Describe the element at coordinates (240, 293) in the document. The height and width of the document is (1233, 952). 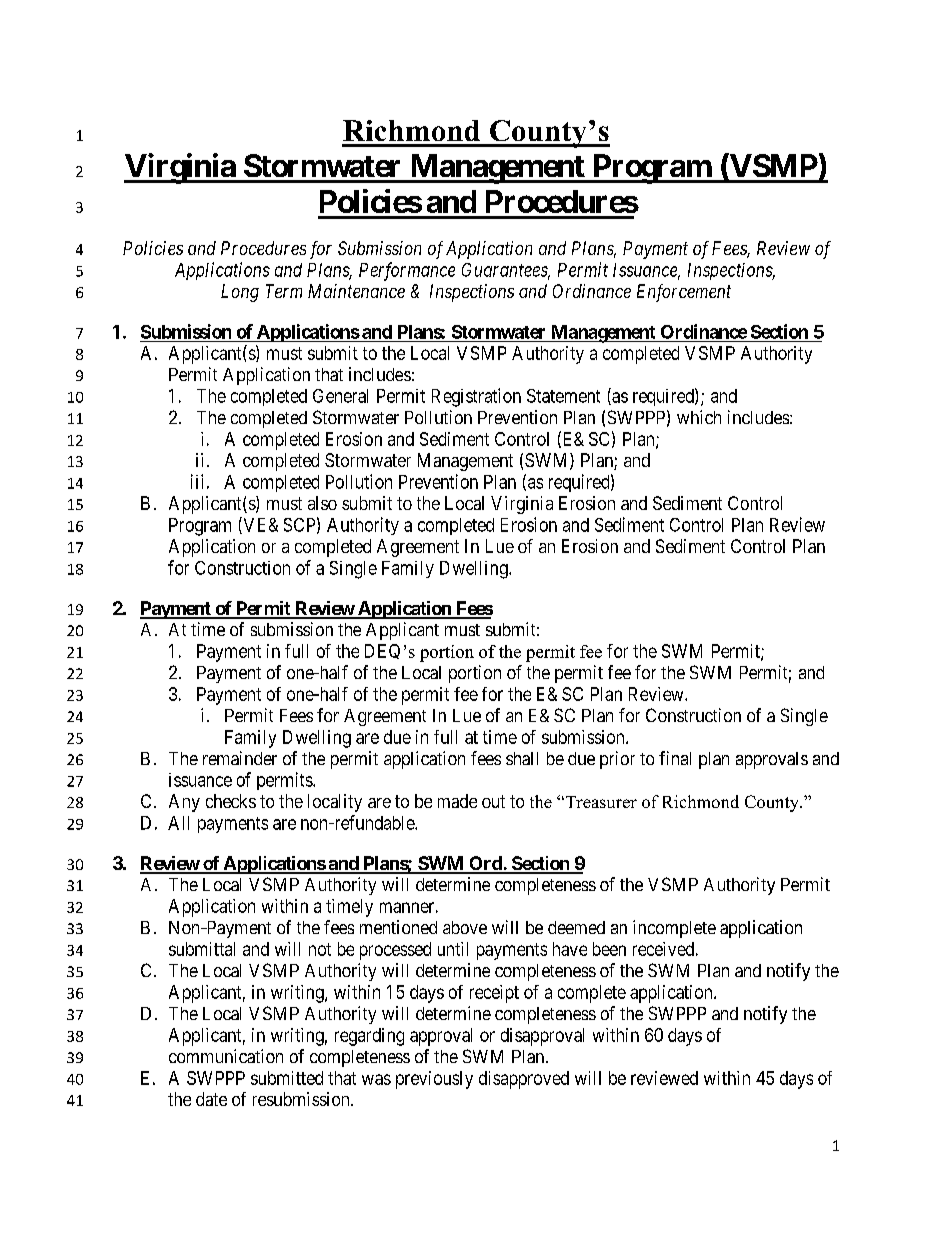
I see `Long` at that location.
